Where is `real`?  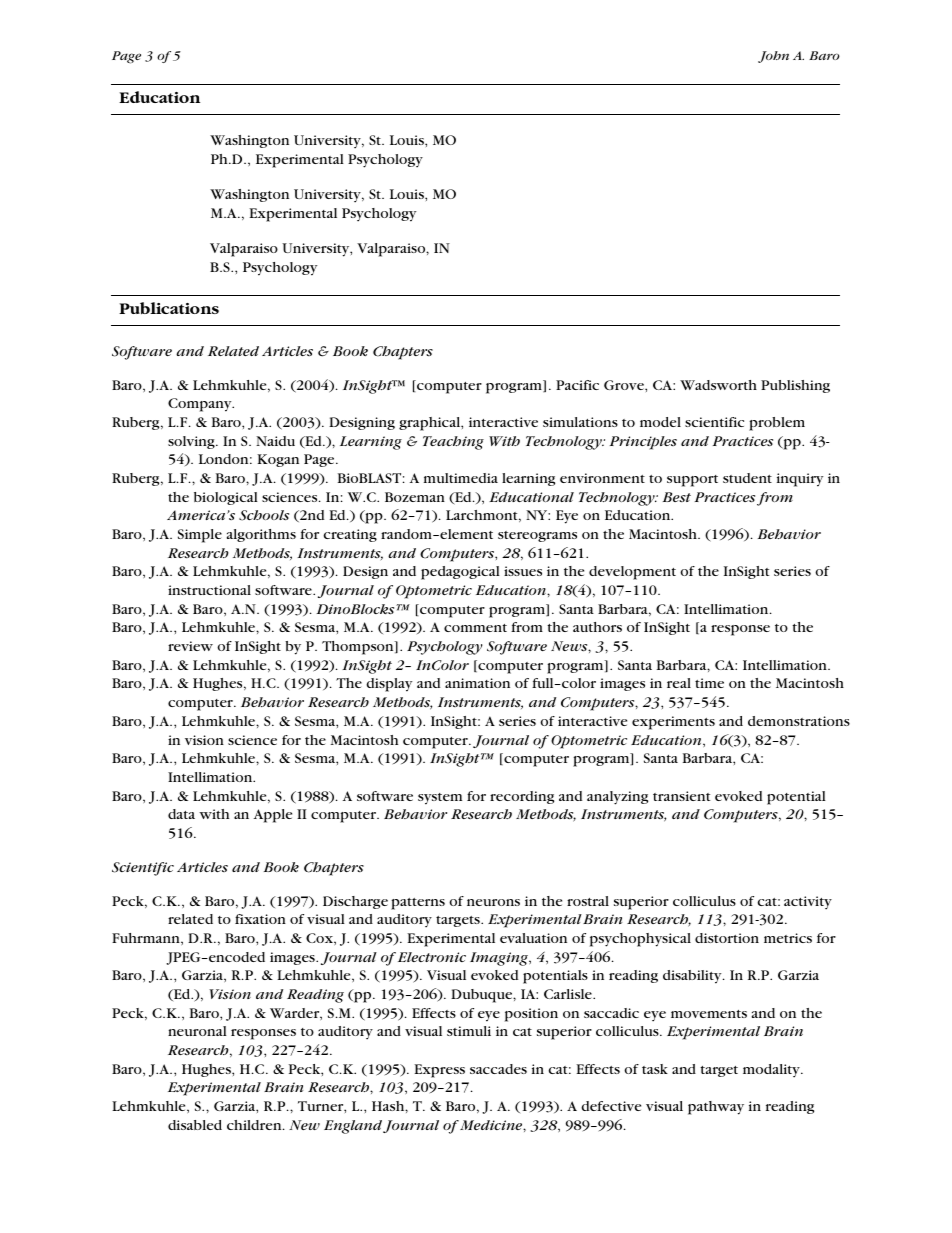 real is located at coordinates (679, 683).
